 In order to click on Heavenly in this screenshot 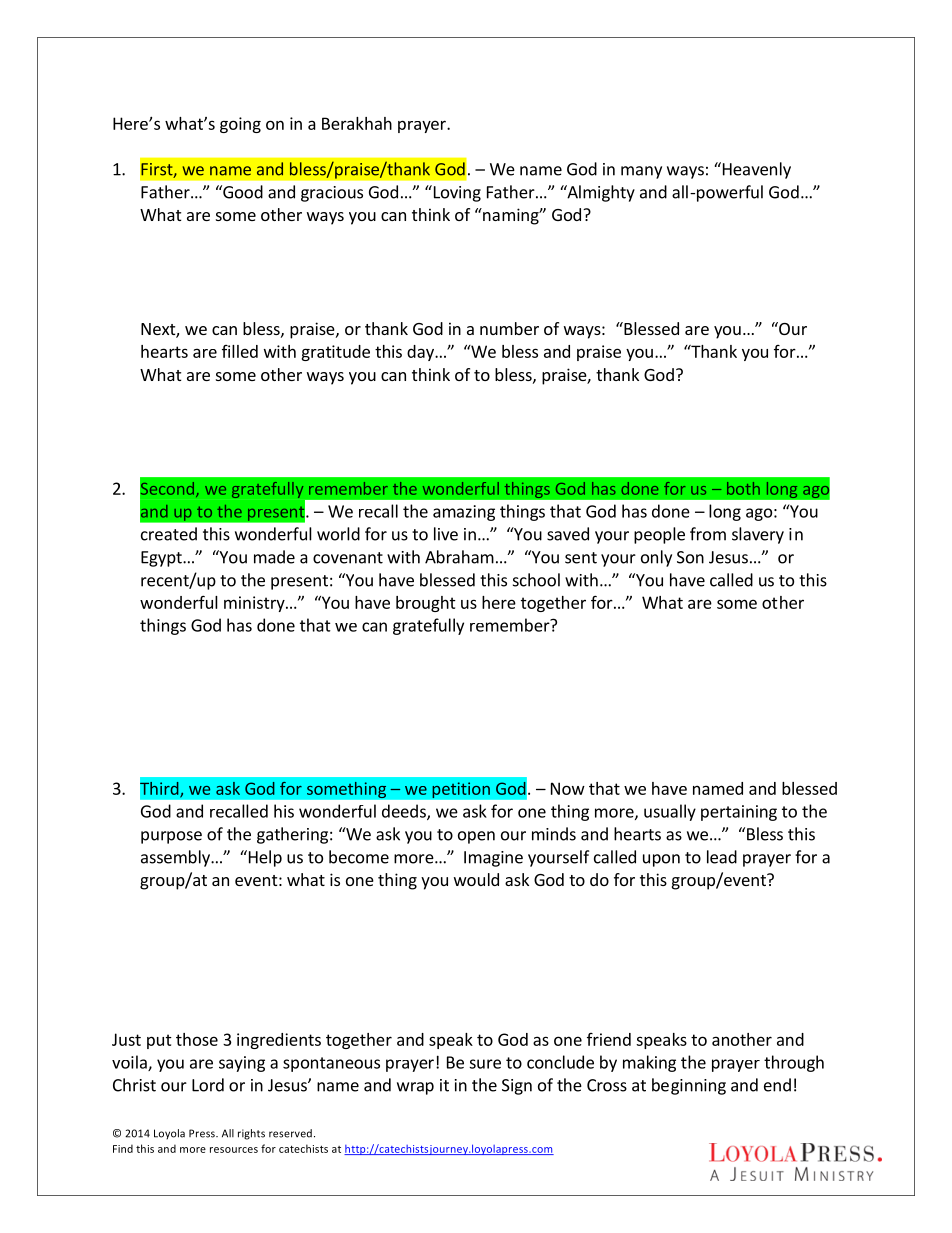, I will do `click(755, 170)`.
